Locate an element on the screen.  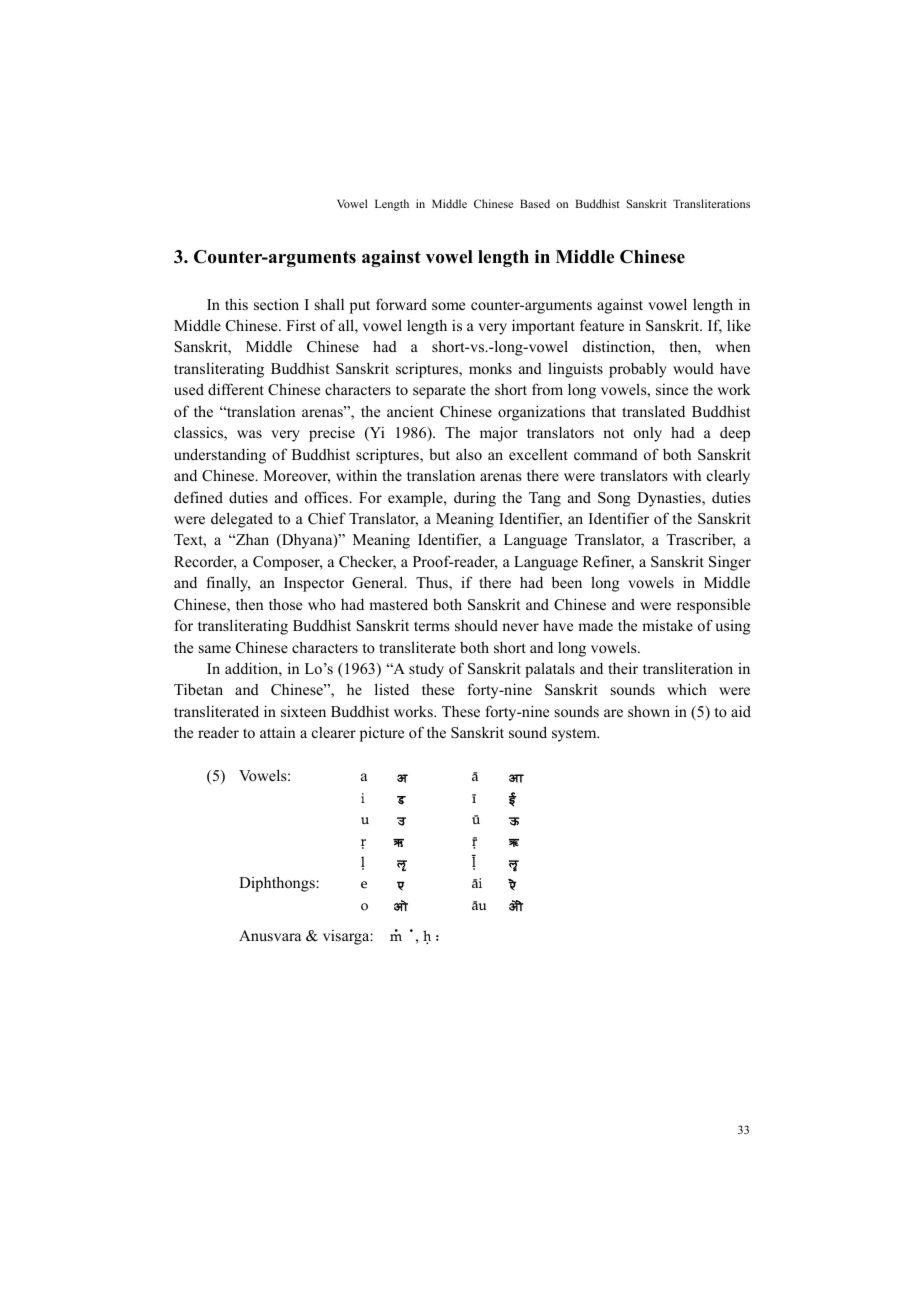
delegated is located at coordinates (242, 520).
